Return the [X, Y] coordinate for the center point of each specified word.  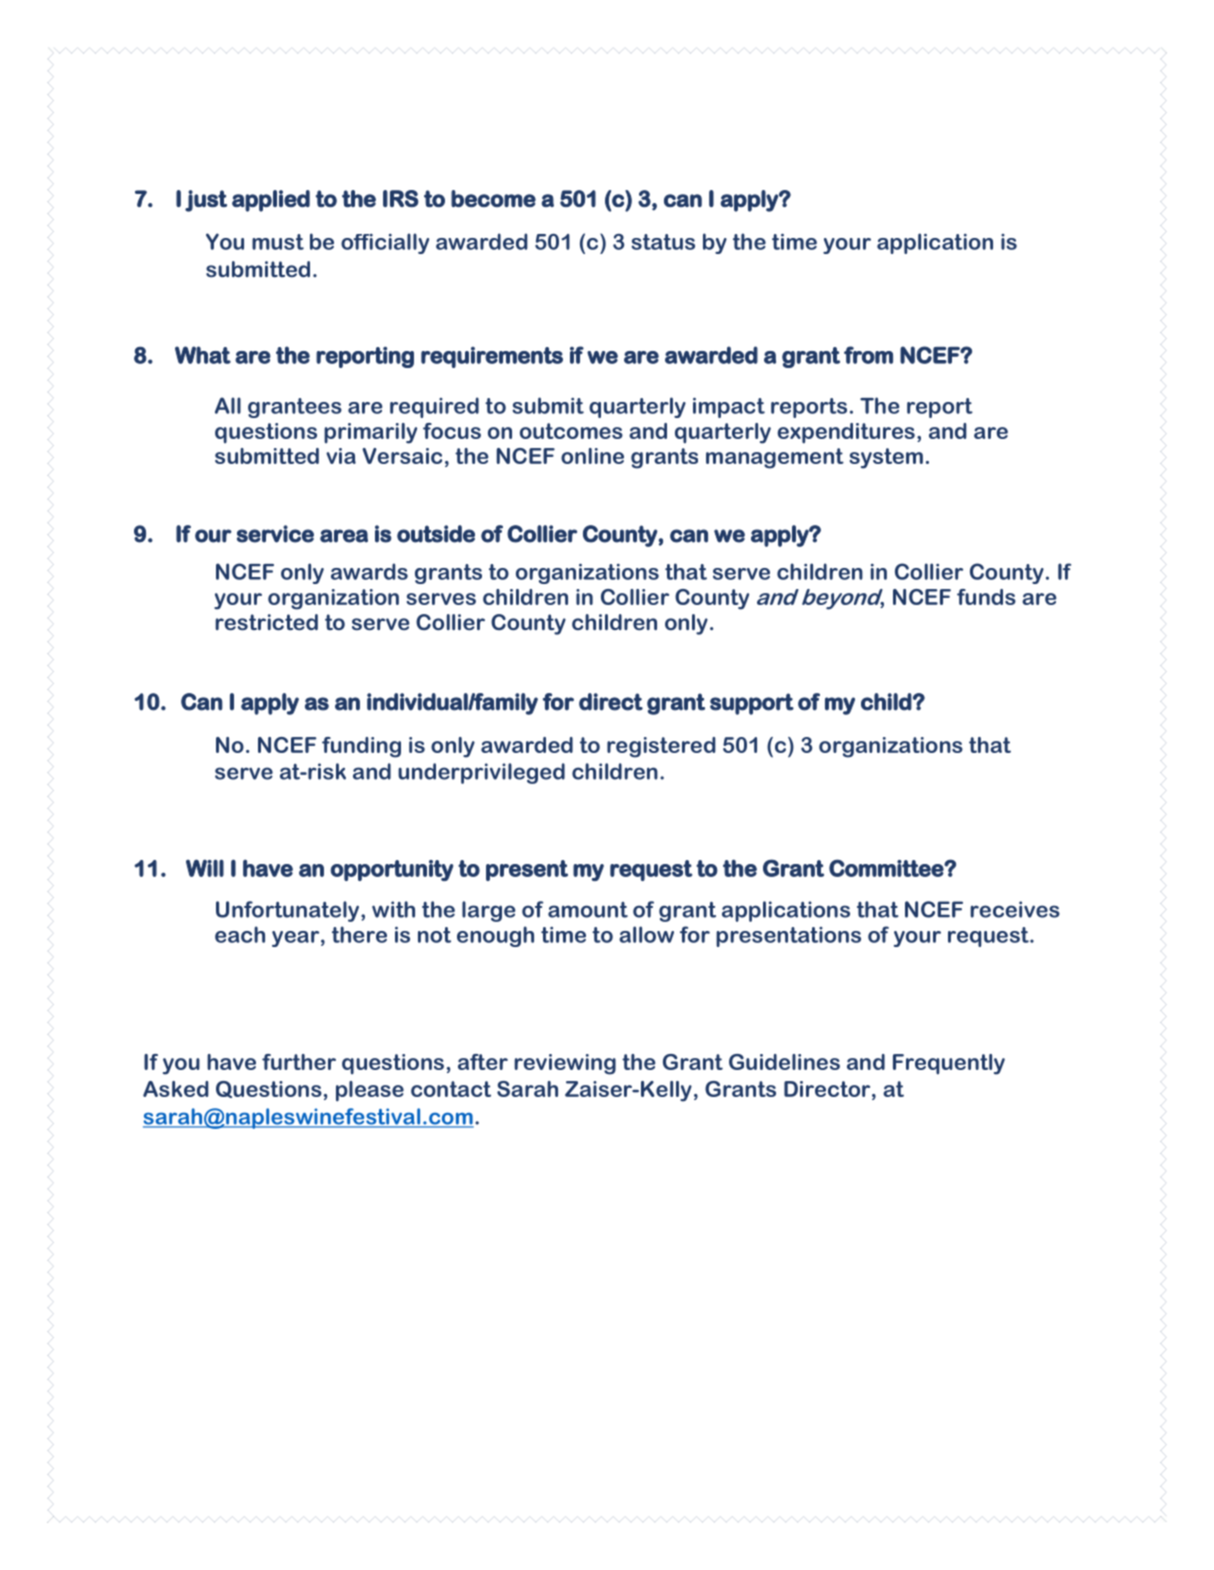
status [663, 242]
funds [986, 597]
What [203, 355]
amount [588, 910]
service [275, 534]
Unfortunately [289, 911]
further [299, 1062]
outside [436, 534]
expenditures [846, 433]
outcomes [571, 431]
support [752, 704]
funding [361, 747]
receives [1015, 909]
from [868, 355]
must [278, 242]
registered [661, 747]
